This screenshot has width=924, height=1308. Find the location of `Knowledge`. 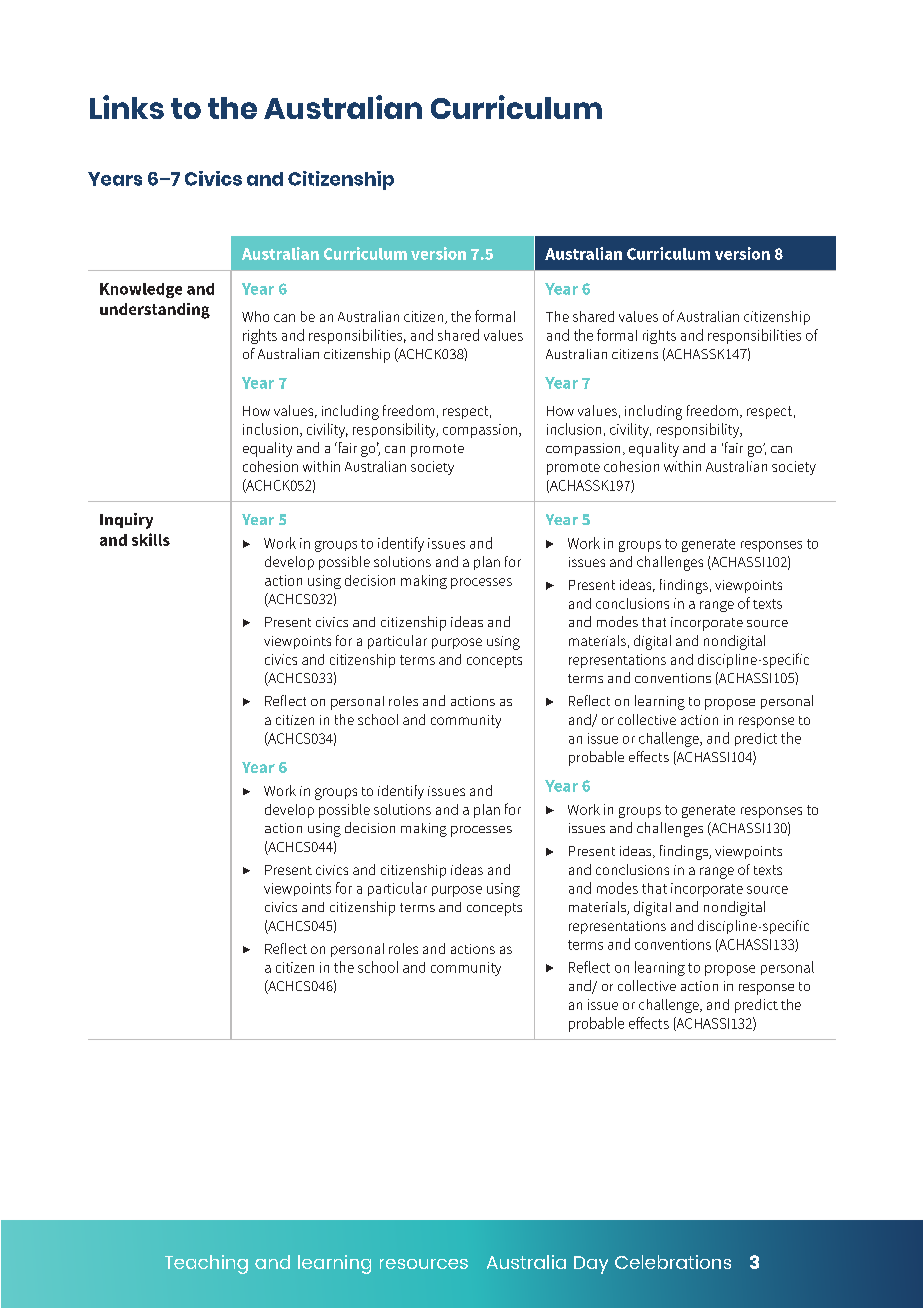

Knowledge is located at coordinates (141, 290).
